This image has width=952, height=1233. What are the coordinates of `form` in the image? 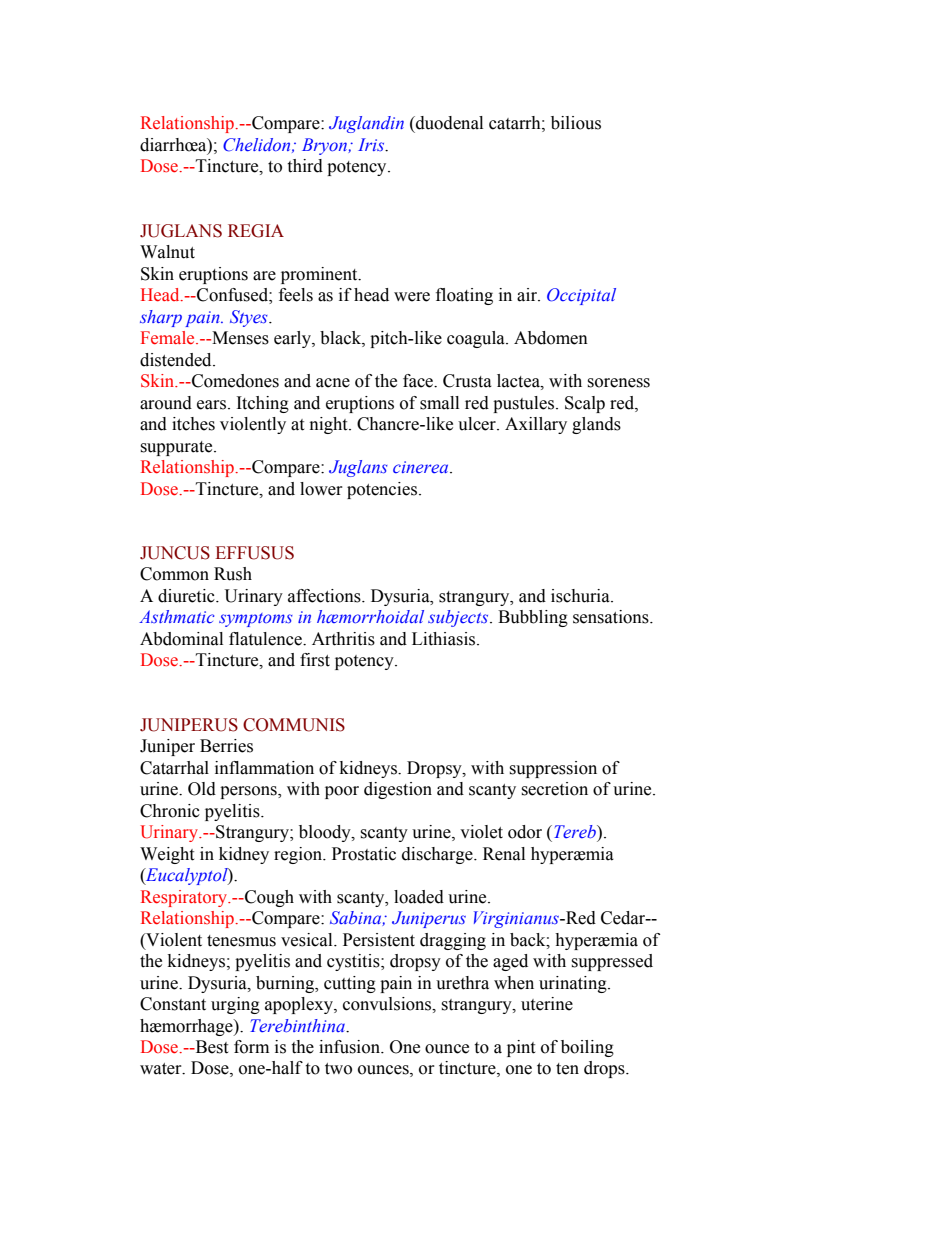 It's located at (251, 1047).
